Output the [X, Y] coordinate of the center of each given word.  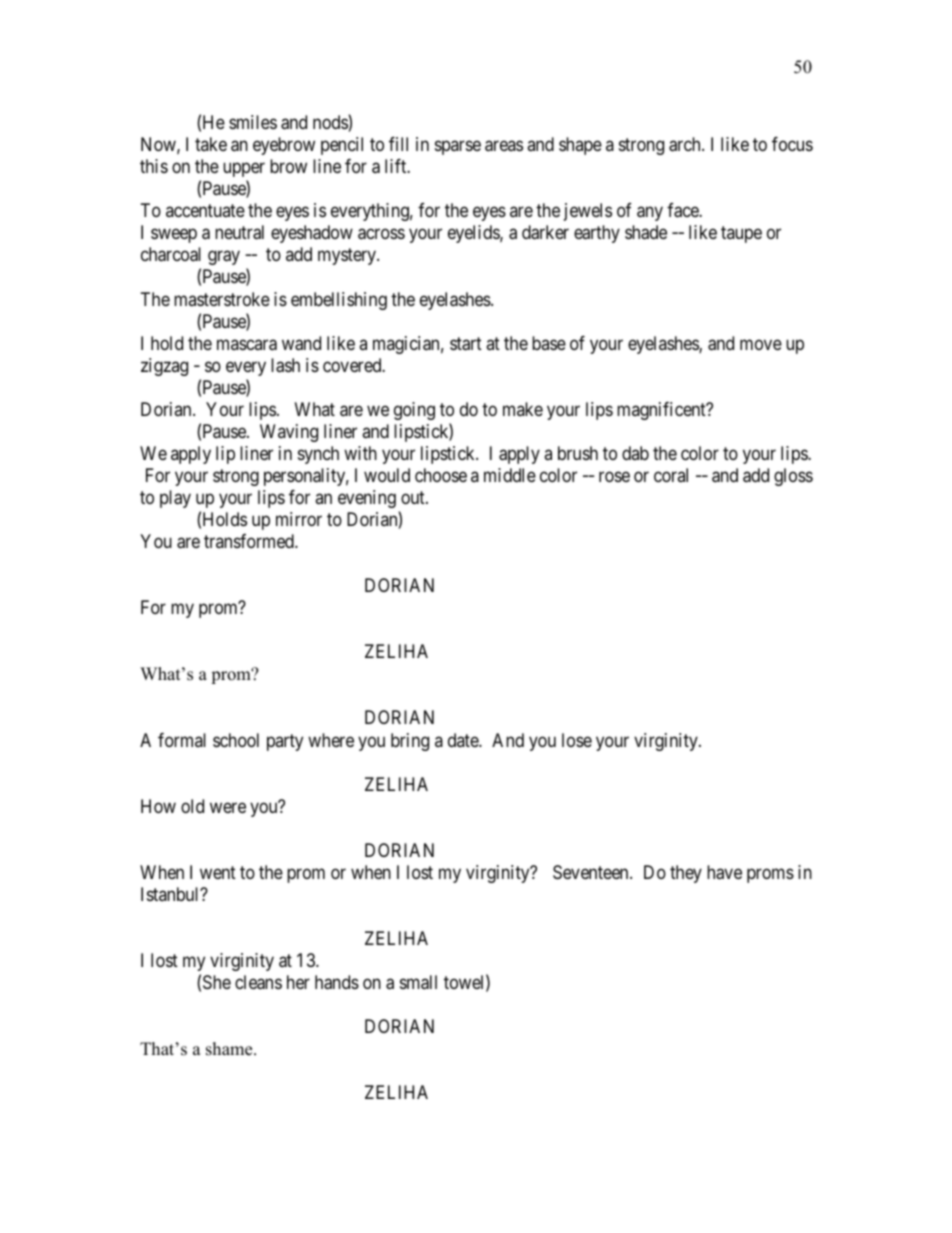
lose [577, 740]
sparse [458, 148]
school [236, 740]
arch [686, 144]
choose [441, 475]
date [464, 740]
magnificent [662, 411]
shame [230, 1049]
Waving [289, 433]
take [211, 144]
